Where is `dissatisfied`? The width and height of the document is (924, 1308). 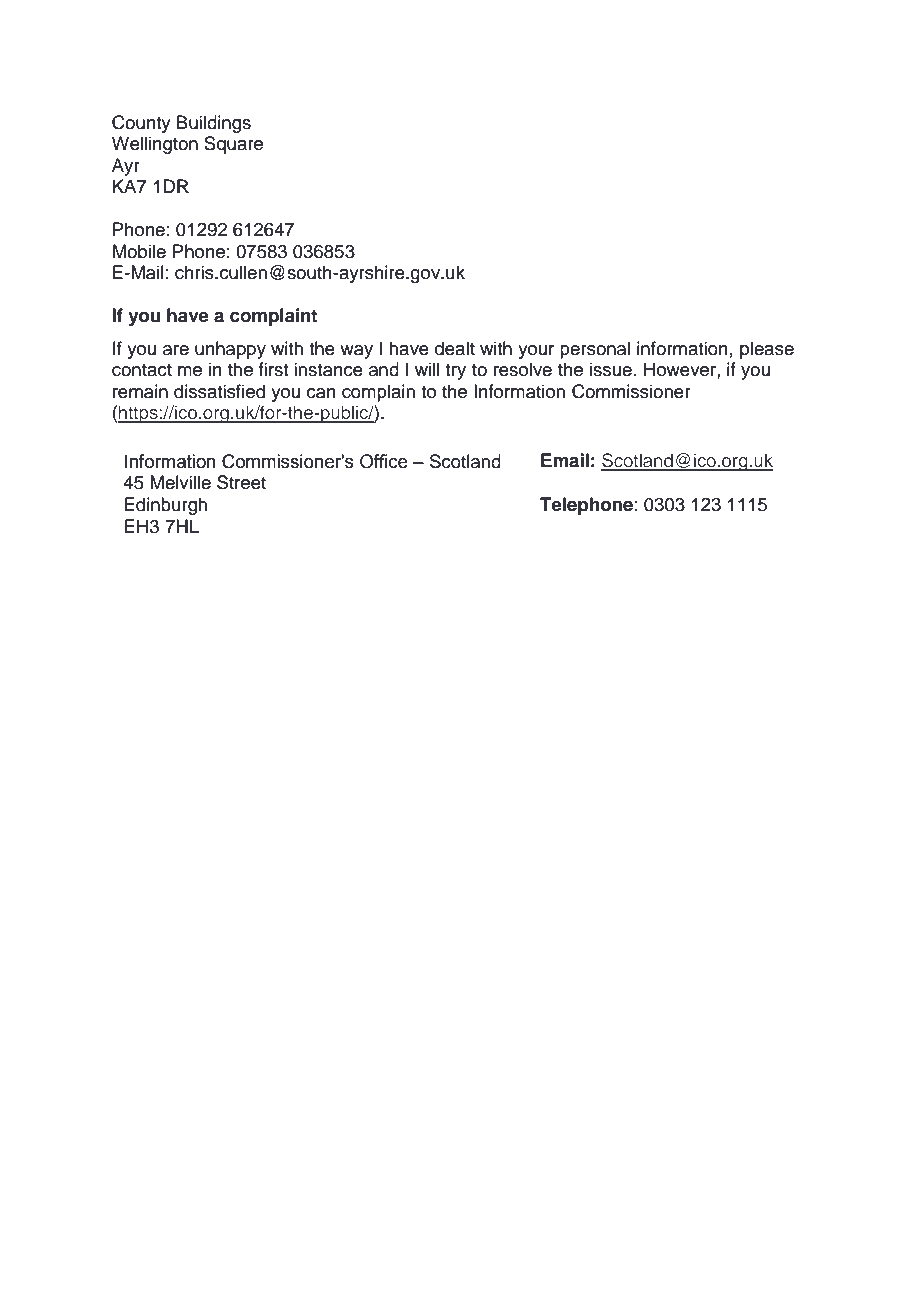
dissatisfied is located at coordinates (219, 391).
